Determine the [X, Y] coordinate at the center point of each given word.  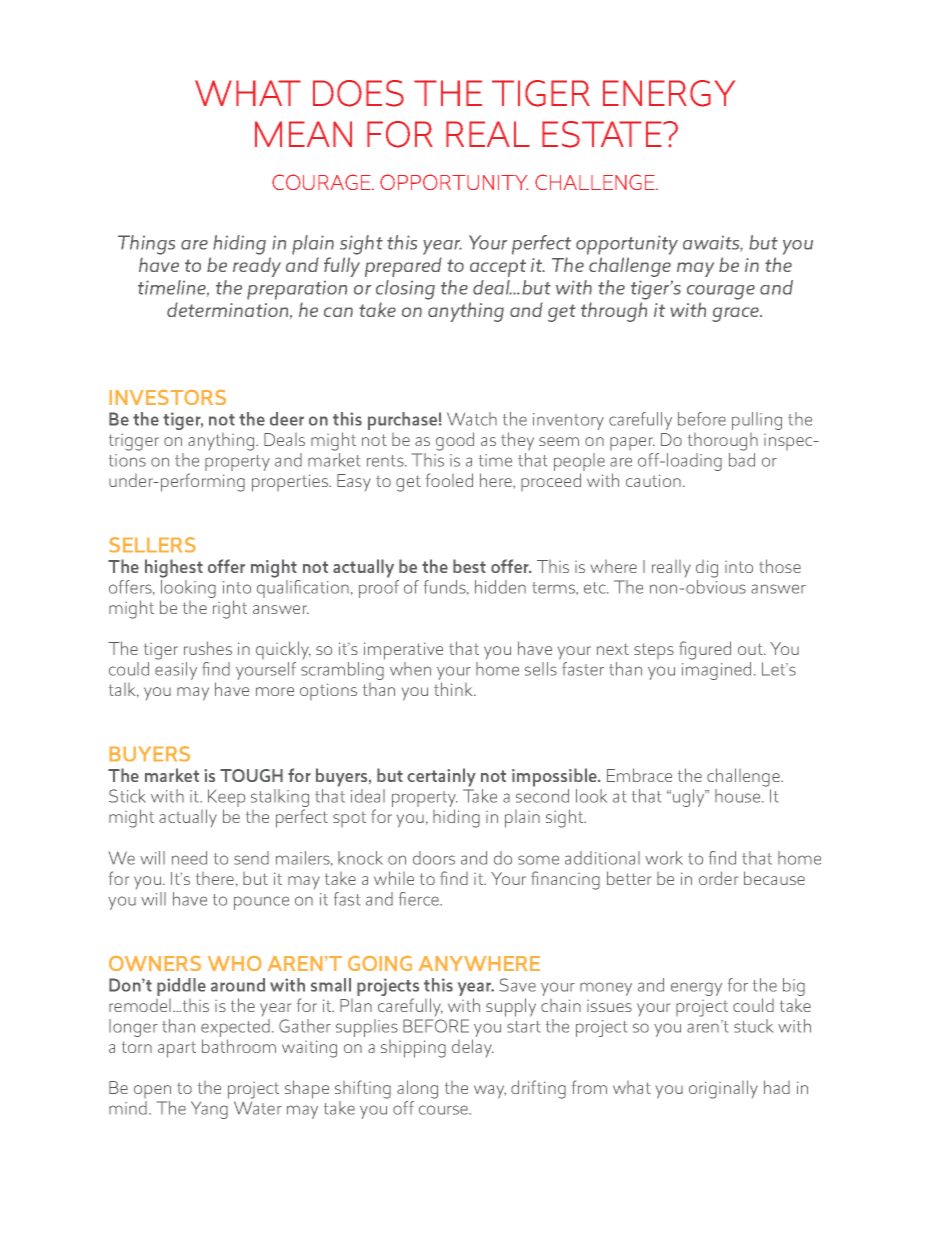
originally [723, 1089]
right [230, 609]
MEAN [303, 134]
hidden [500, 587]
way [490, 1092]
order [718, 878]
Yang [209, 1110]
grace [737, 314]
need [189, 858]
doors [434, 858]
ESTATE [603, 134]
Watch [472, 419]
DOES [358, 93]
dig [707, 569]
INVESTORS [168, 397]
